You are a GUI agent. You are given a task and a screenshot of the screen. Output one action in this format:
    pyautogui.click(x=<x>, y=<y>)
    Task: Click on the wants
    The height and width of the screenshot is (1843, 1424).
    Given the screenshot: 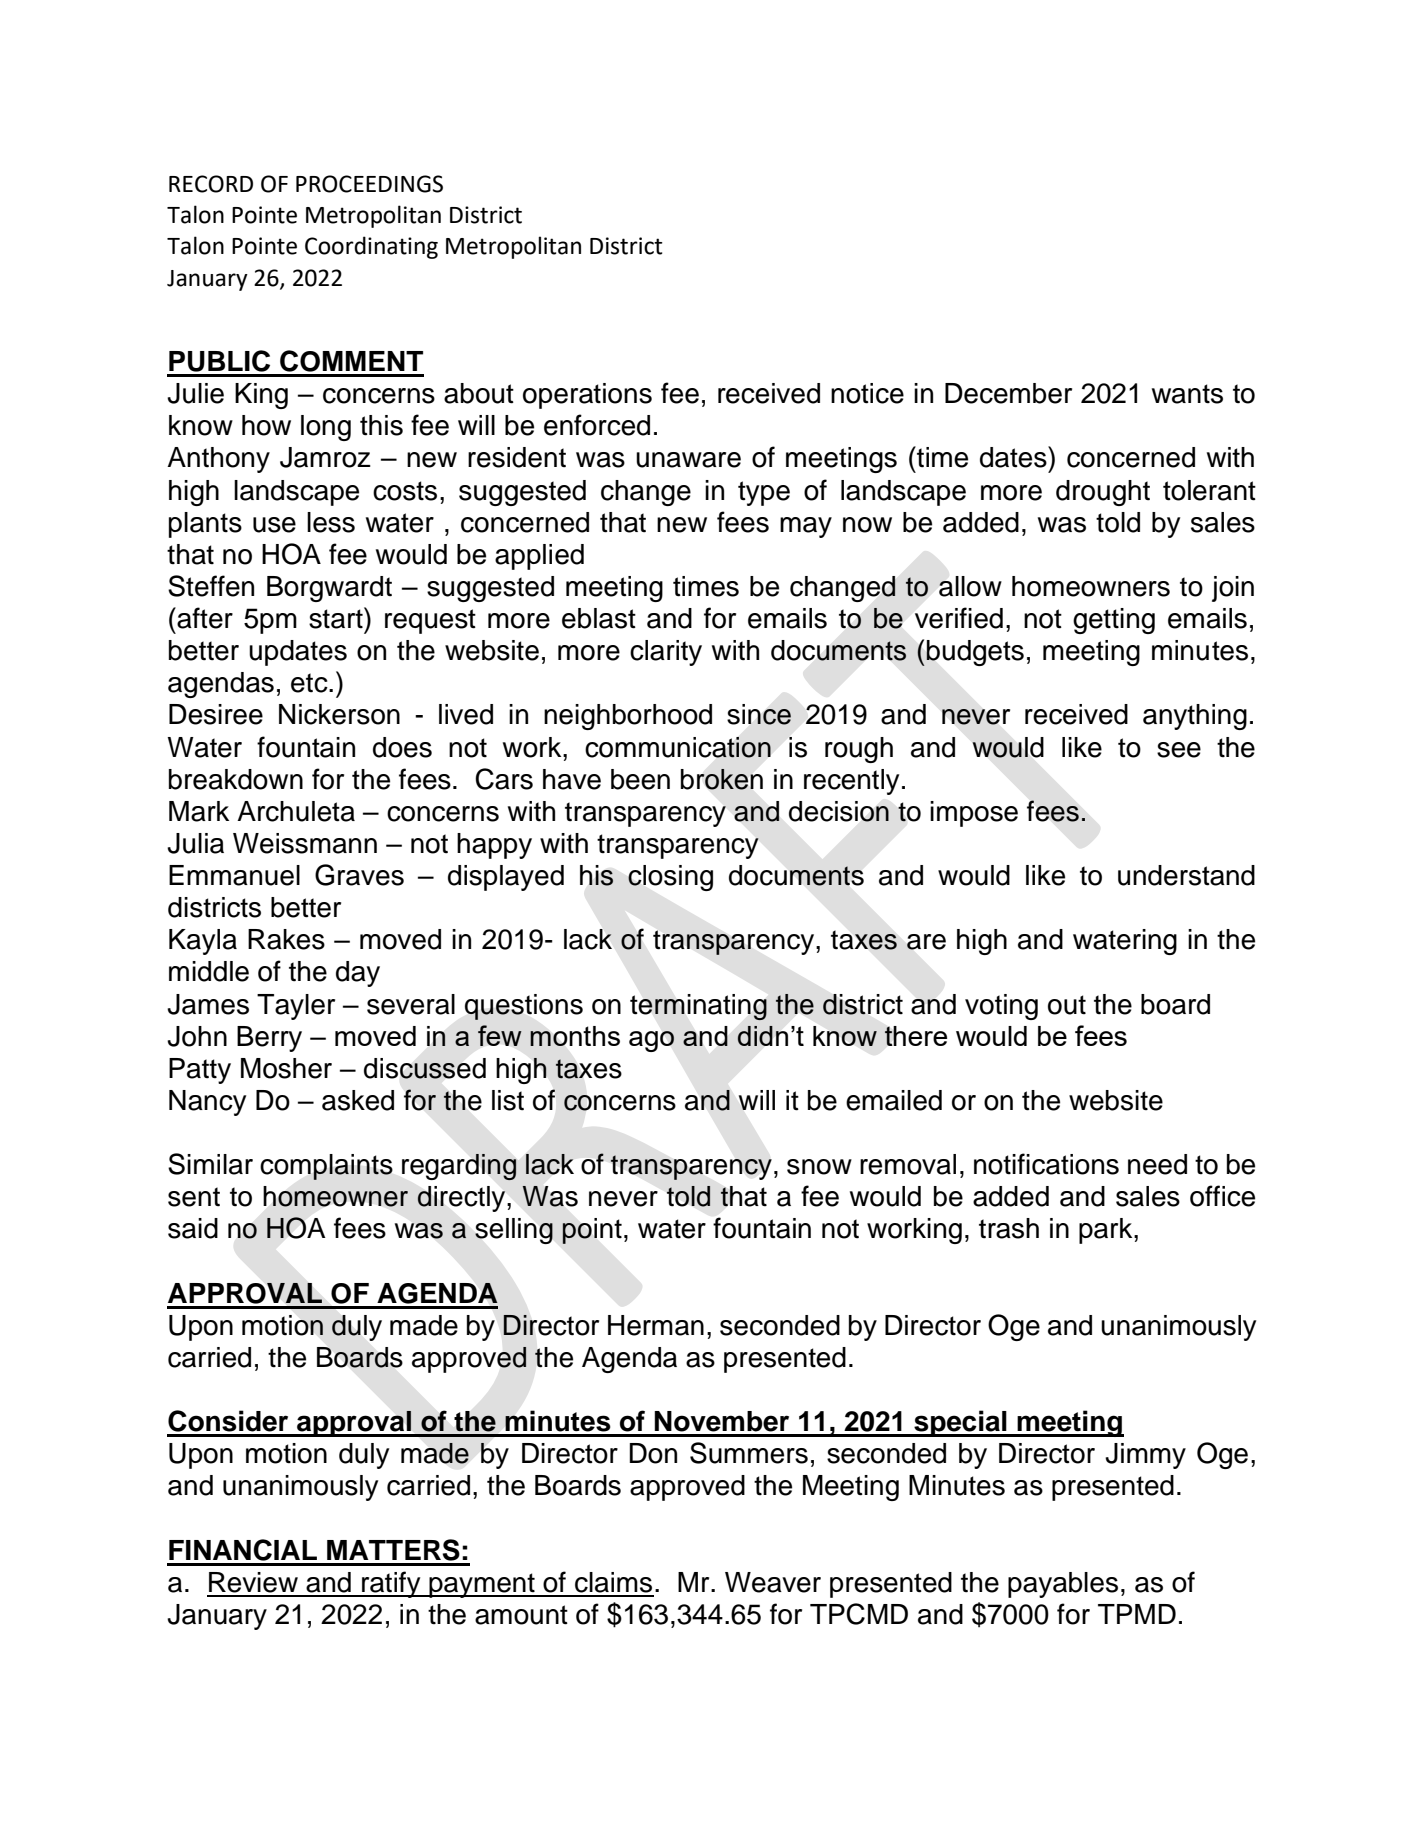 What is the action you would take?
    pyautogui.click(x=1187, y=394)
